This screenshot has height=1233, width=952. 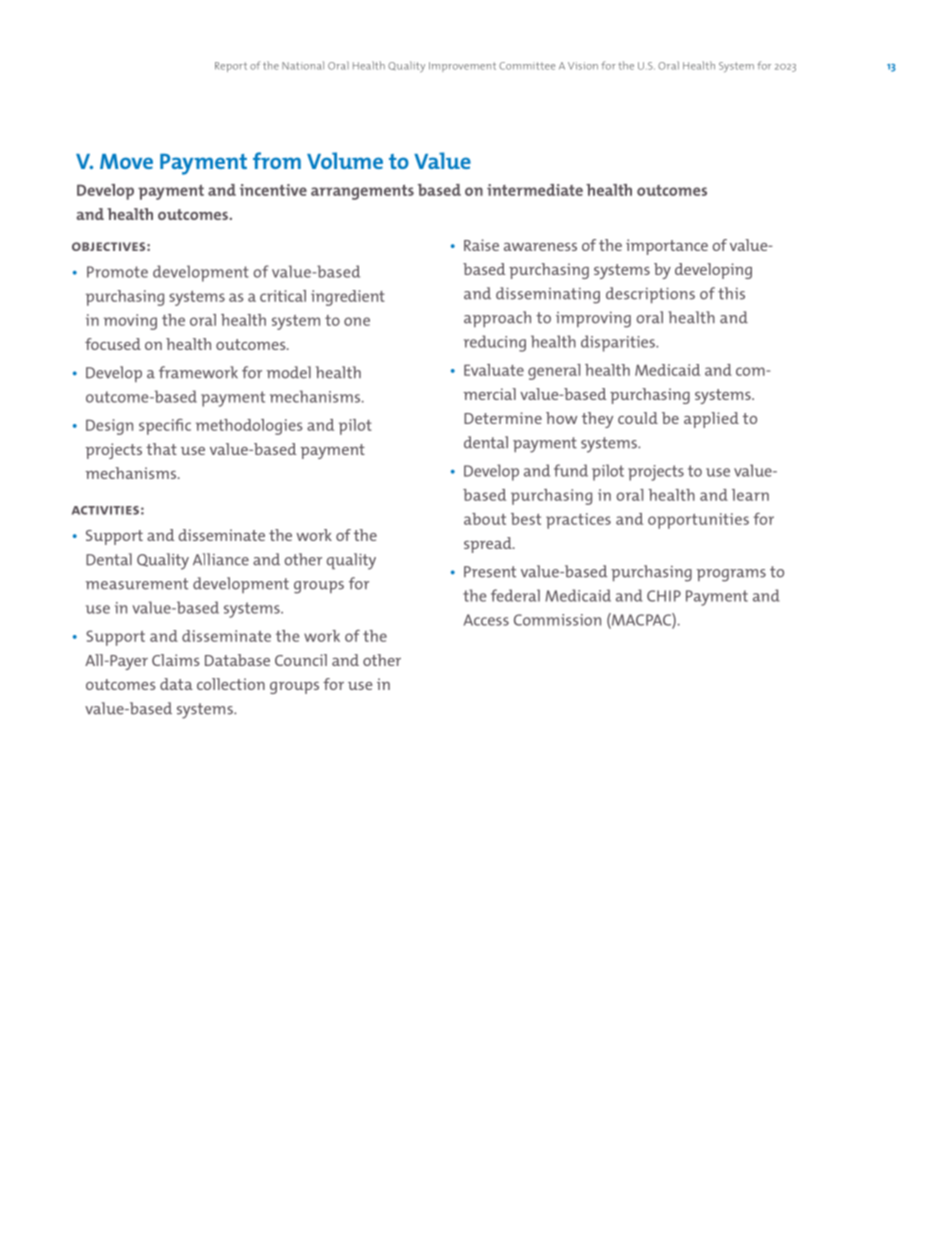 What do you see at coordinates (113, 344) in the screenshot?
I see `focused` at bounding box center [113, 344].
